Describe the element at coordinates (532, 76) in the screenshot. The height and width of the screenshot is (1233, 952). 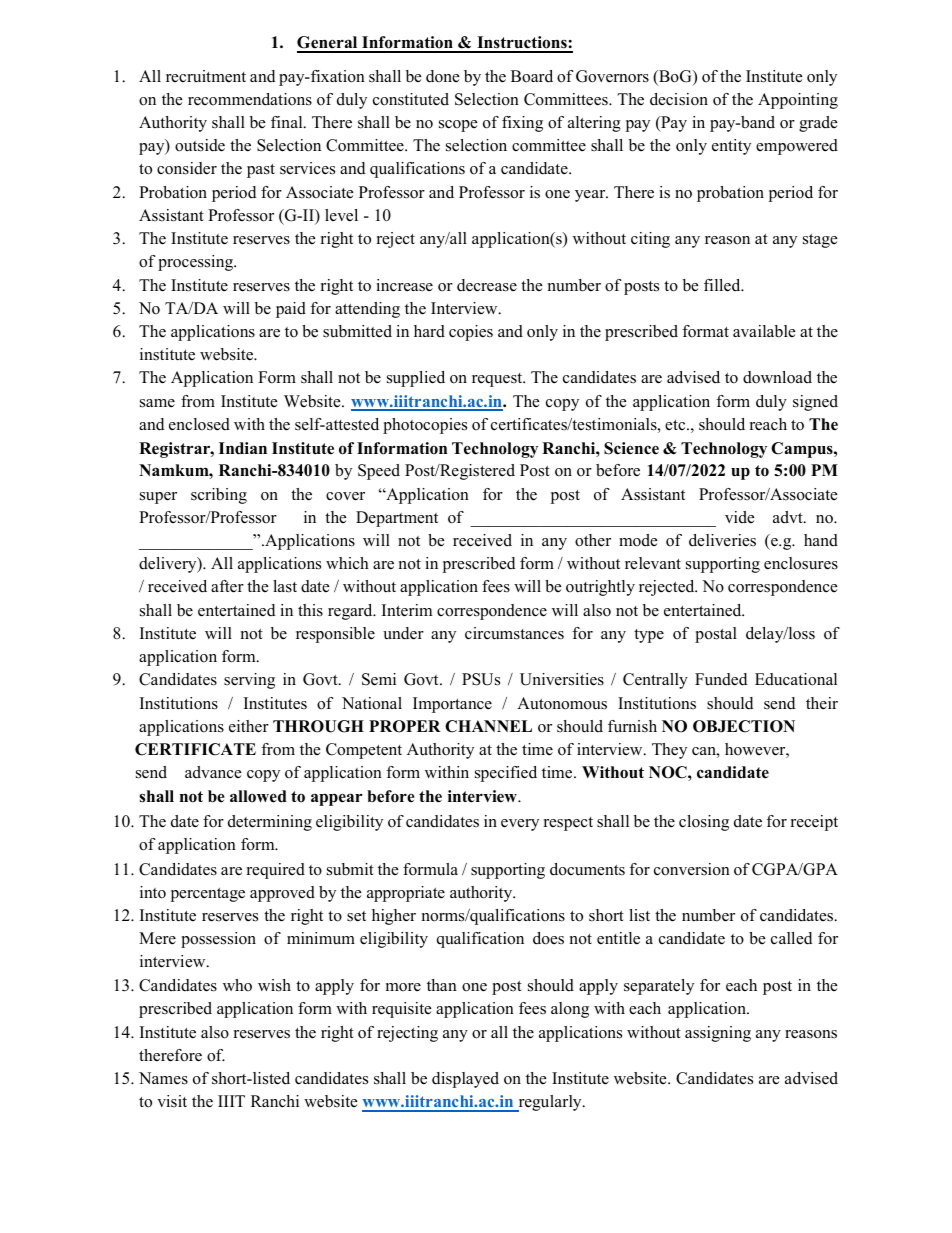
I see `Board` at that location.
